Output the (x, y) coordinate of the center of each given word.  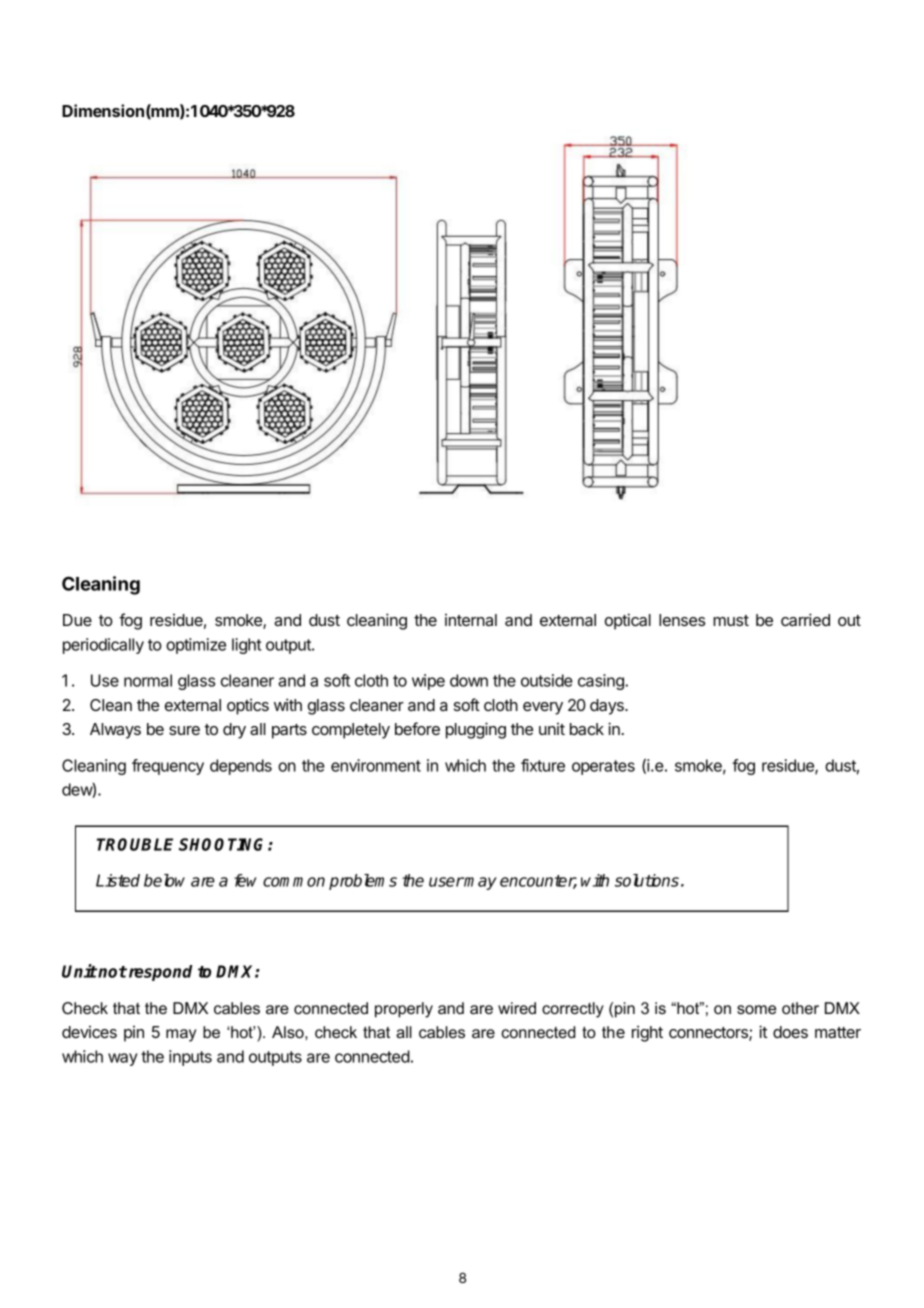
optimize (196, 646)
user (446, 882)
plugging (476, 730)
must (731, 620)
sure (184, 730)
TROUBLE (135, 844)
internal (471, 620)
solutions (647, 880)
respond (159, 973)
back (587, 729)
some (756, 1009)
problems (363, 882)
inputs (190, 1058)
